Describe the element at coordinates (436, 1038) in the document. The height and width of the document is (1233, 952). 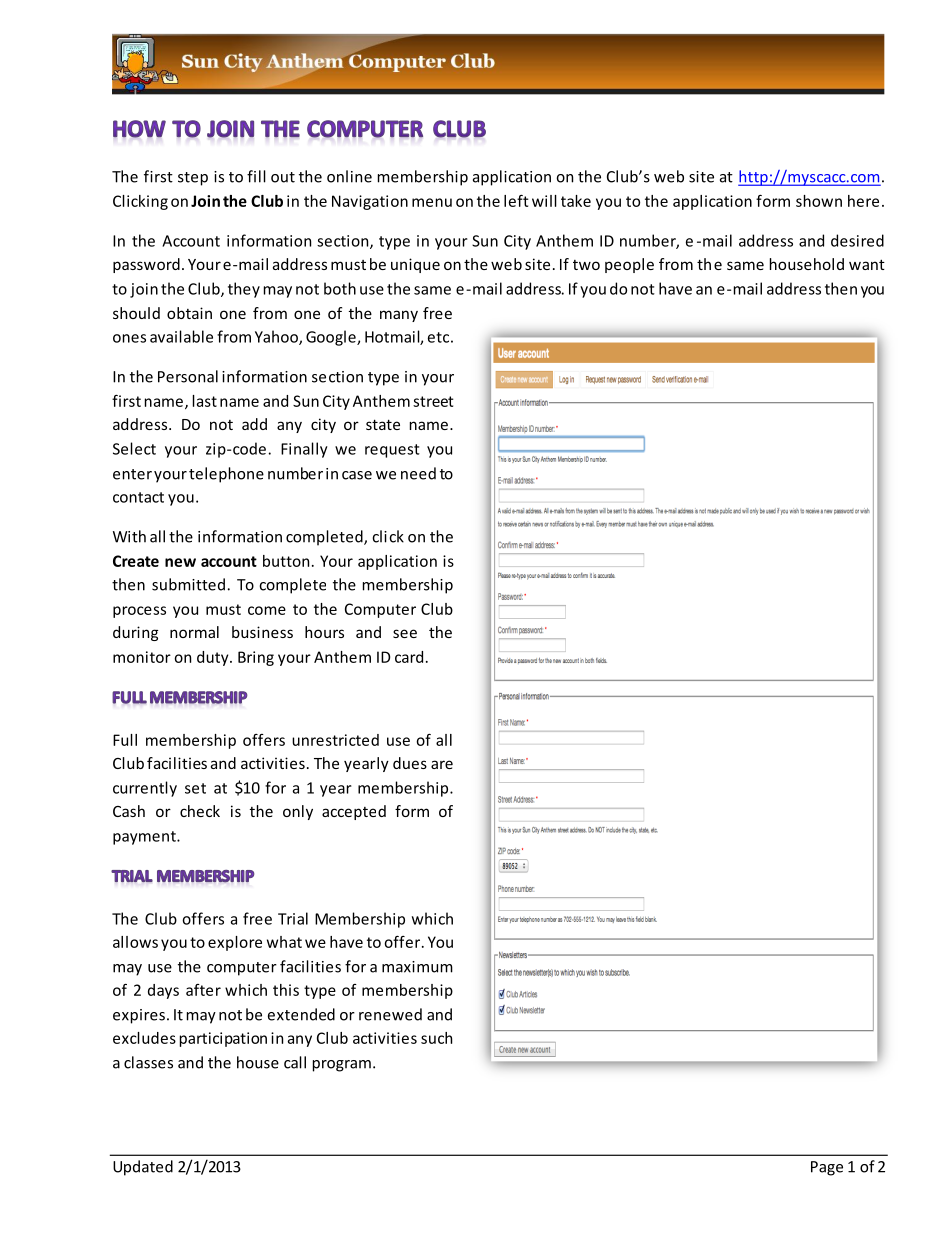
I see `such` at that location.
